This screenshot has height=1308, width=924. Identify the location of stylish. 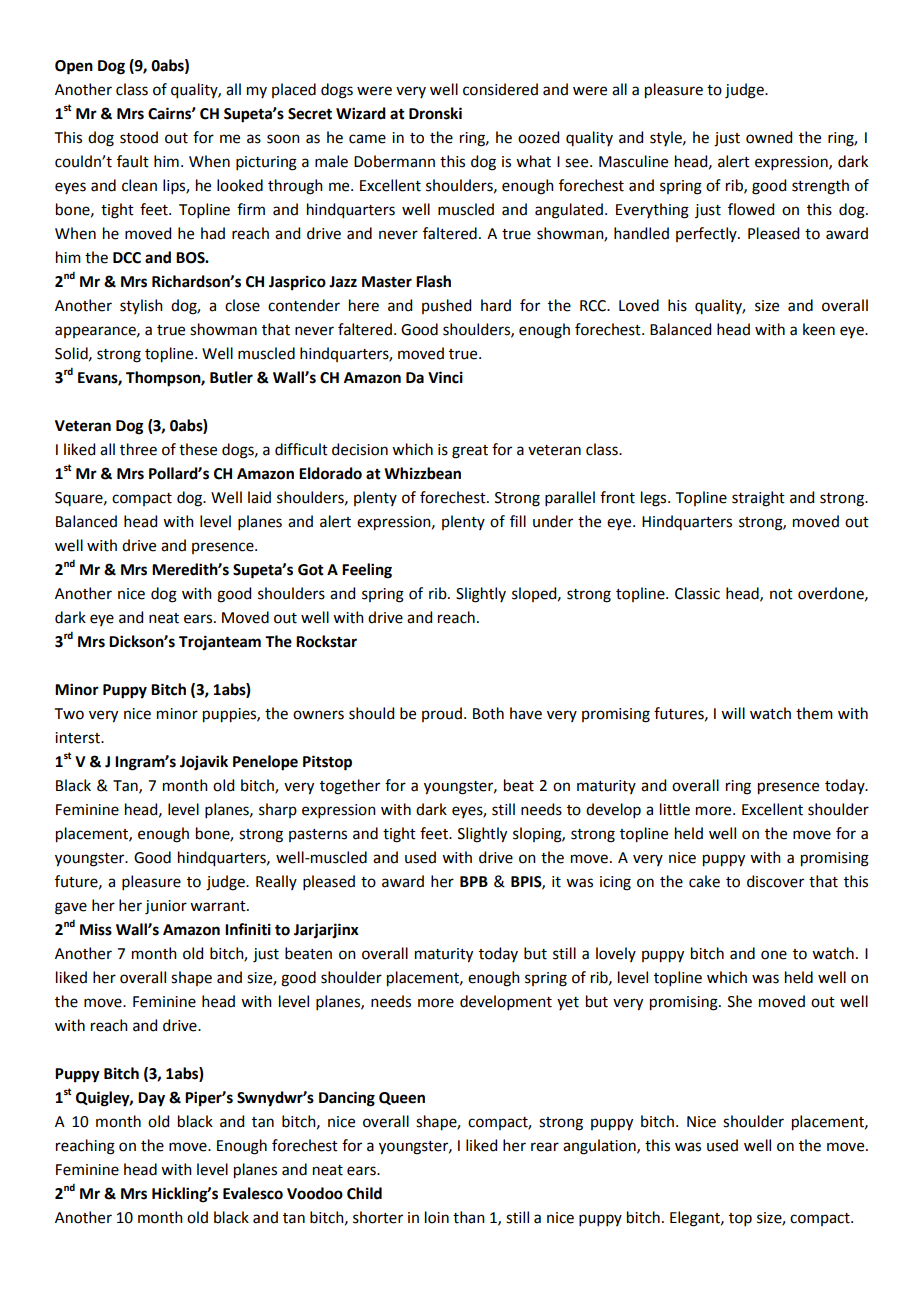
(141, 306).
